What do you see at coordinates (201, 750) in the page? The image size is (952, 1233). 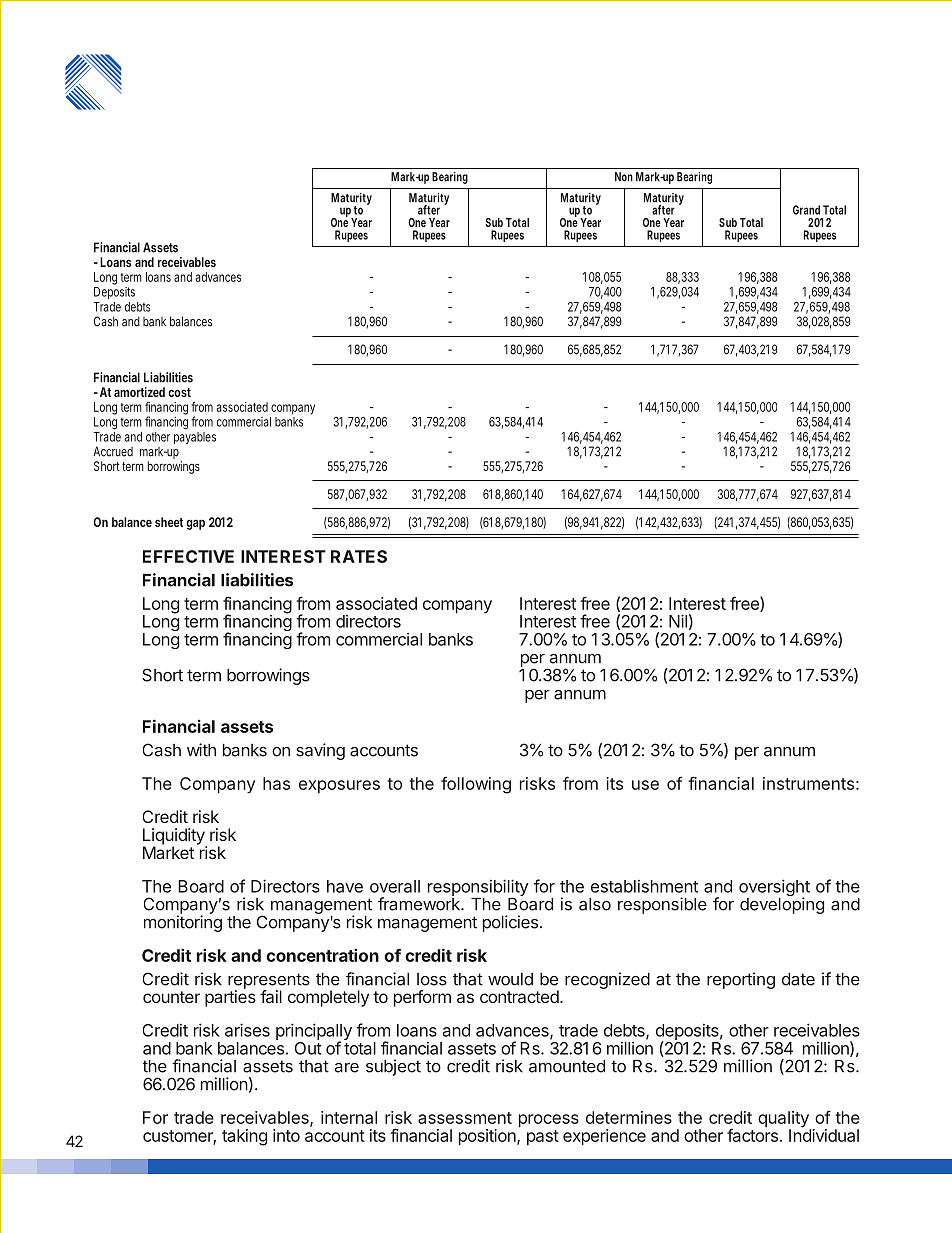 I see `with` at bounding box center [201, 750].
